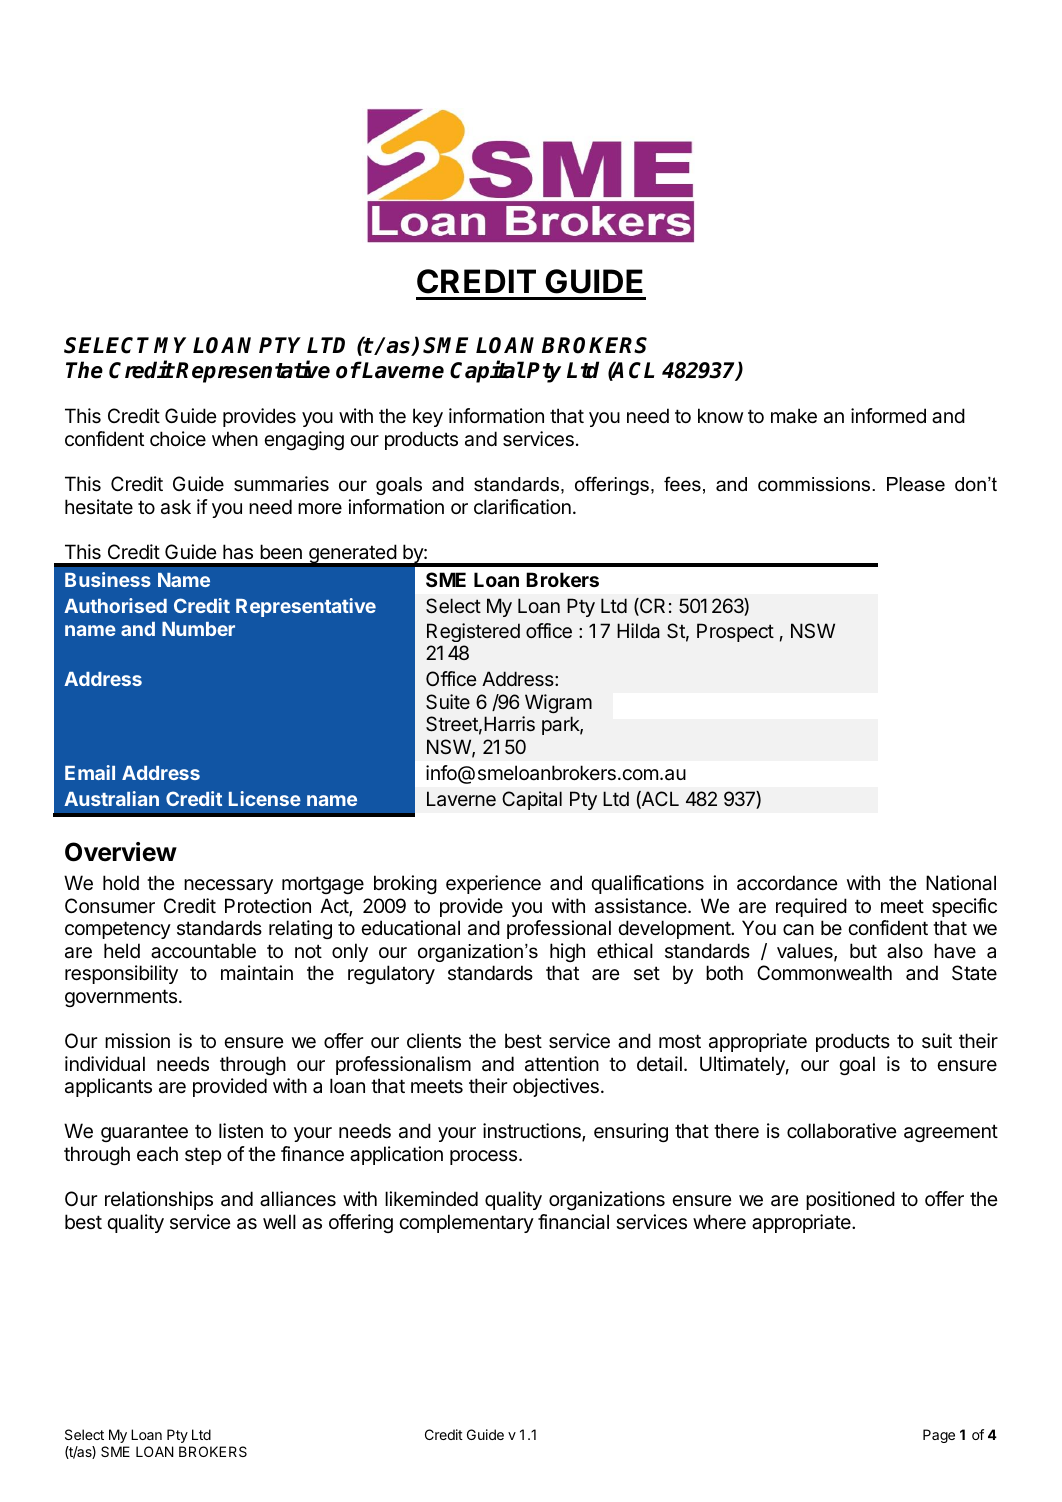 The image size is (1062, 1502). Describe the element at coordinates (842, 1131) in the image. I see `collaborative` at that location.
